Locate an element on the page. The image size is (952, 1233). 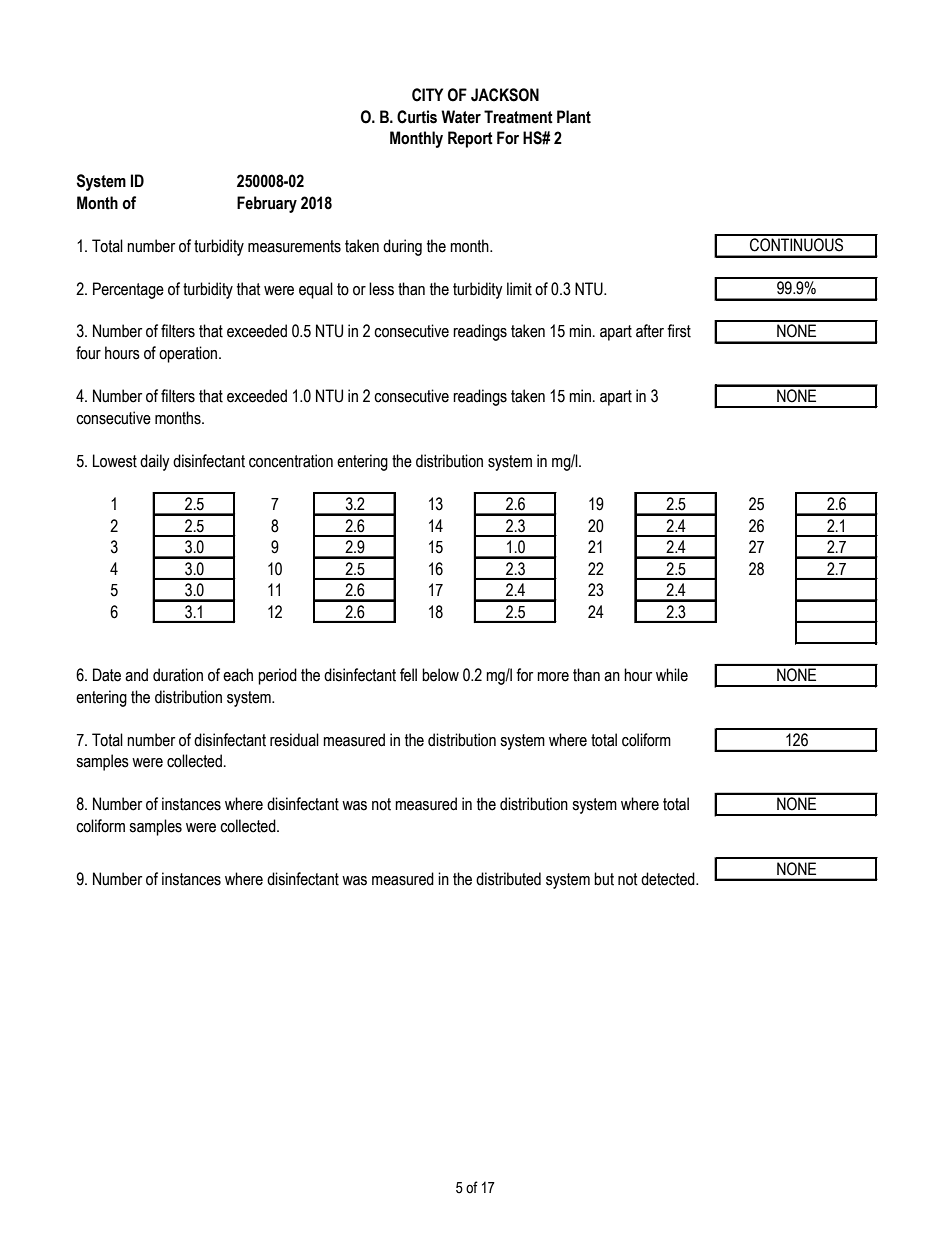
Curtis is located at coordinates (417, 117).
